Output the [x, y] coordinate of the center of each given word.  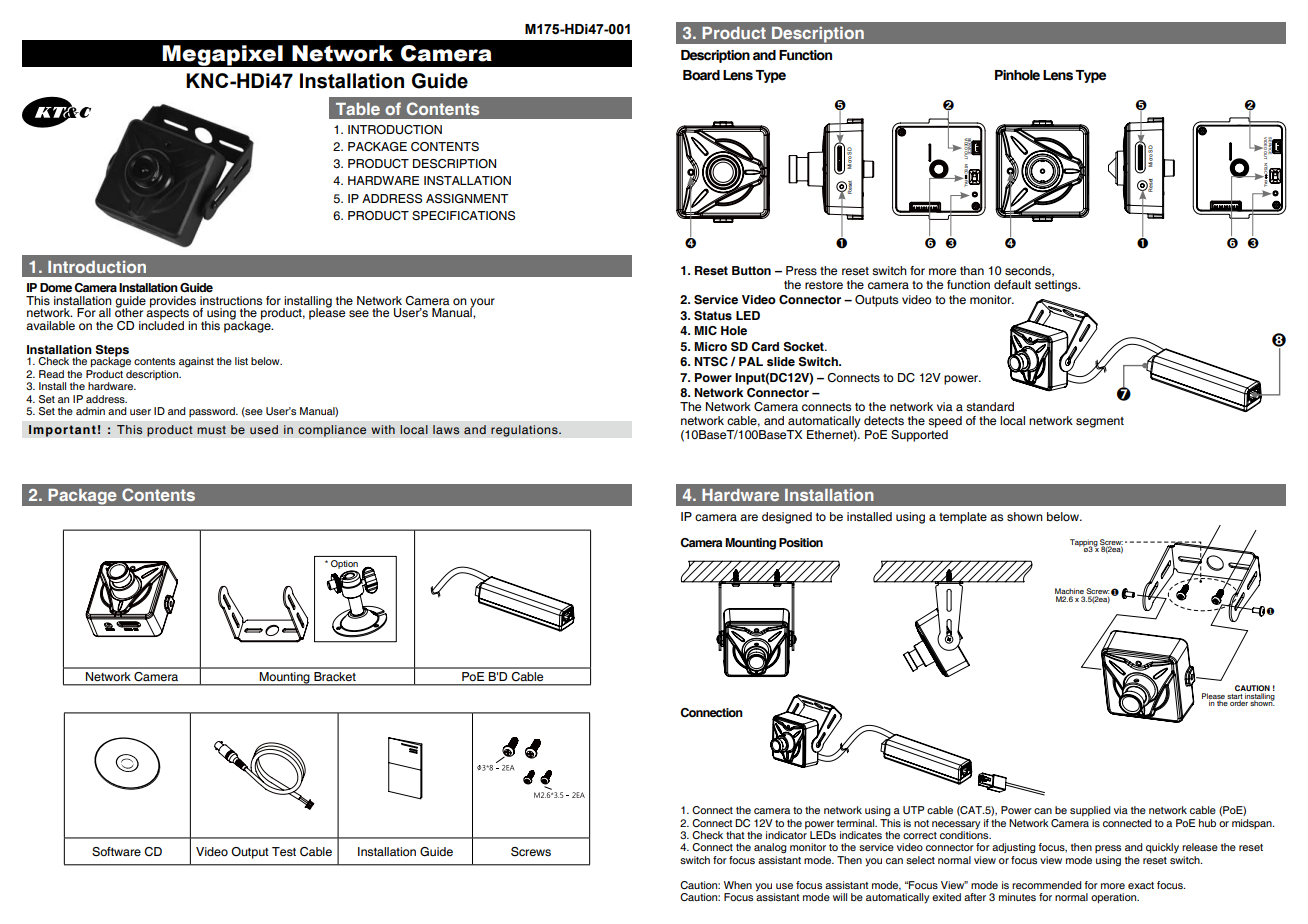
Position [801, 542]
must [211, 430]
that [735, 835]
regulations [525, 431]
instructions [231, 301]
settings [1057, 286]
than [972, 270]
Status [713, 316]
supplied [1090, 811]
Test [284, 851]
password [213, 412]
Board [701, 75]
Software [116, 852]
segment [1100, 422]
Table [358, 109]
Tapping [1084, 544]
